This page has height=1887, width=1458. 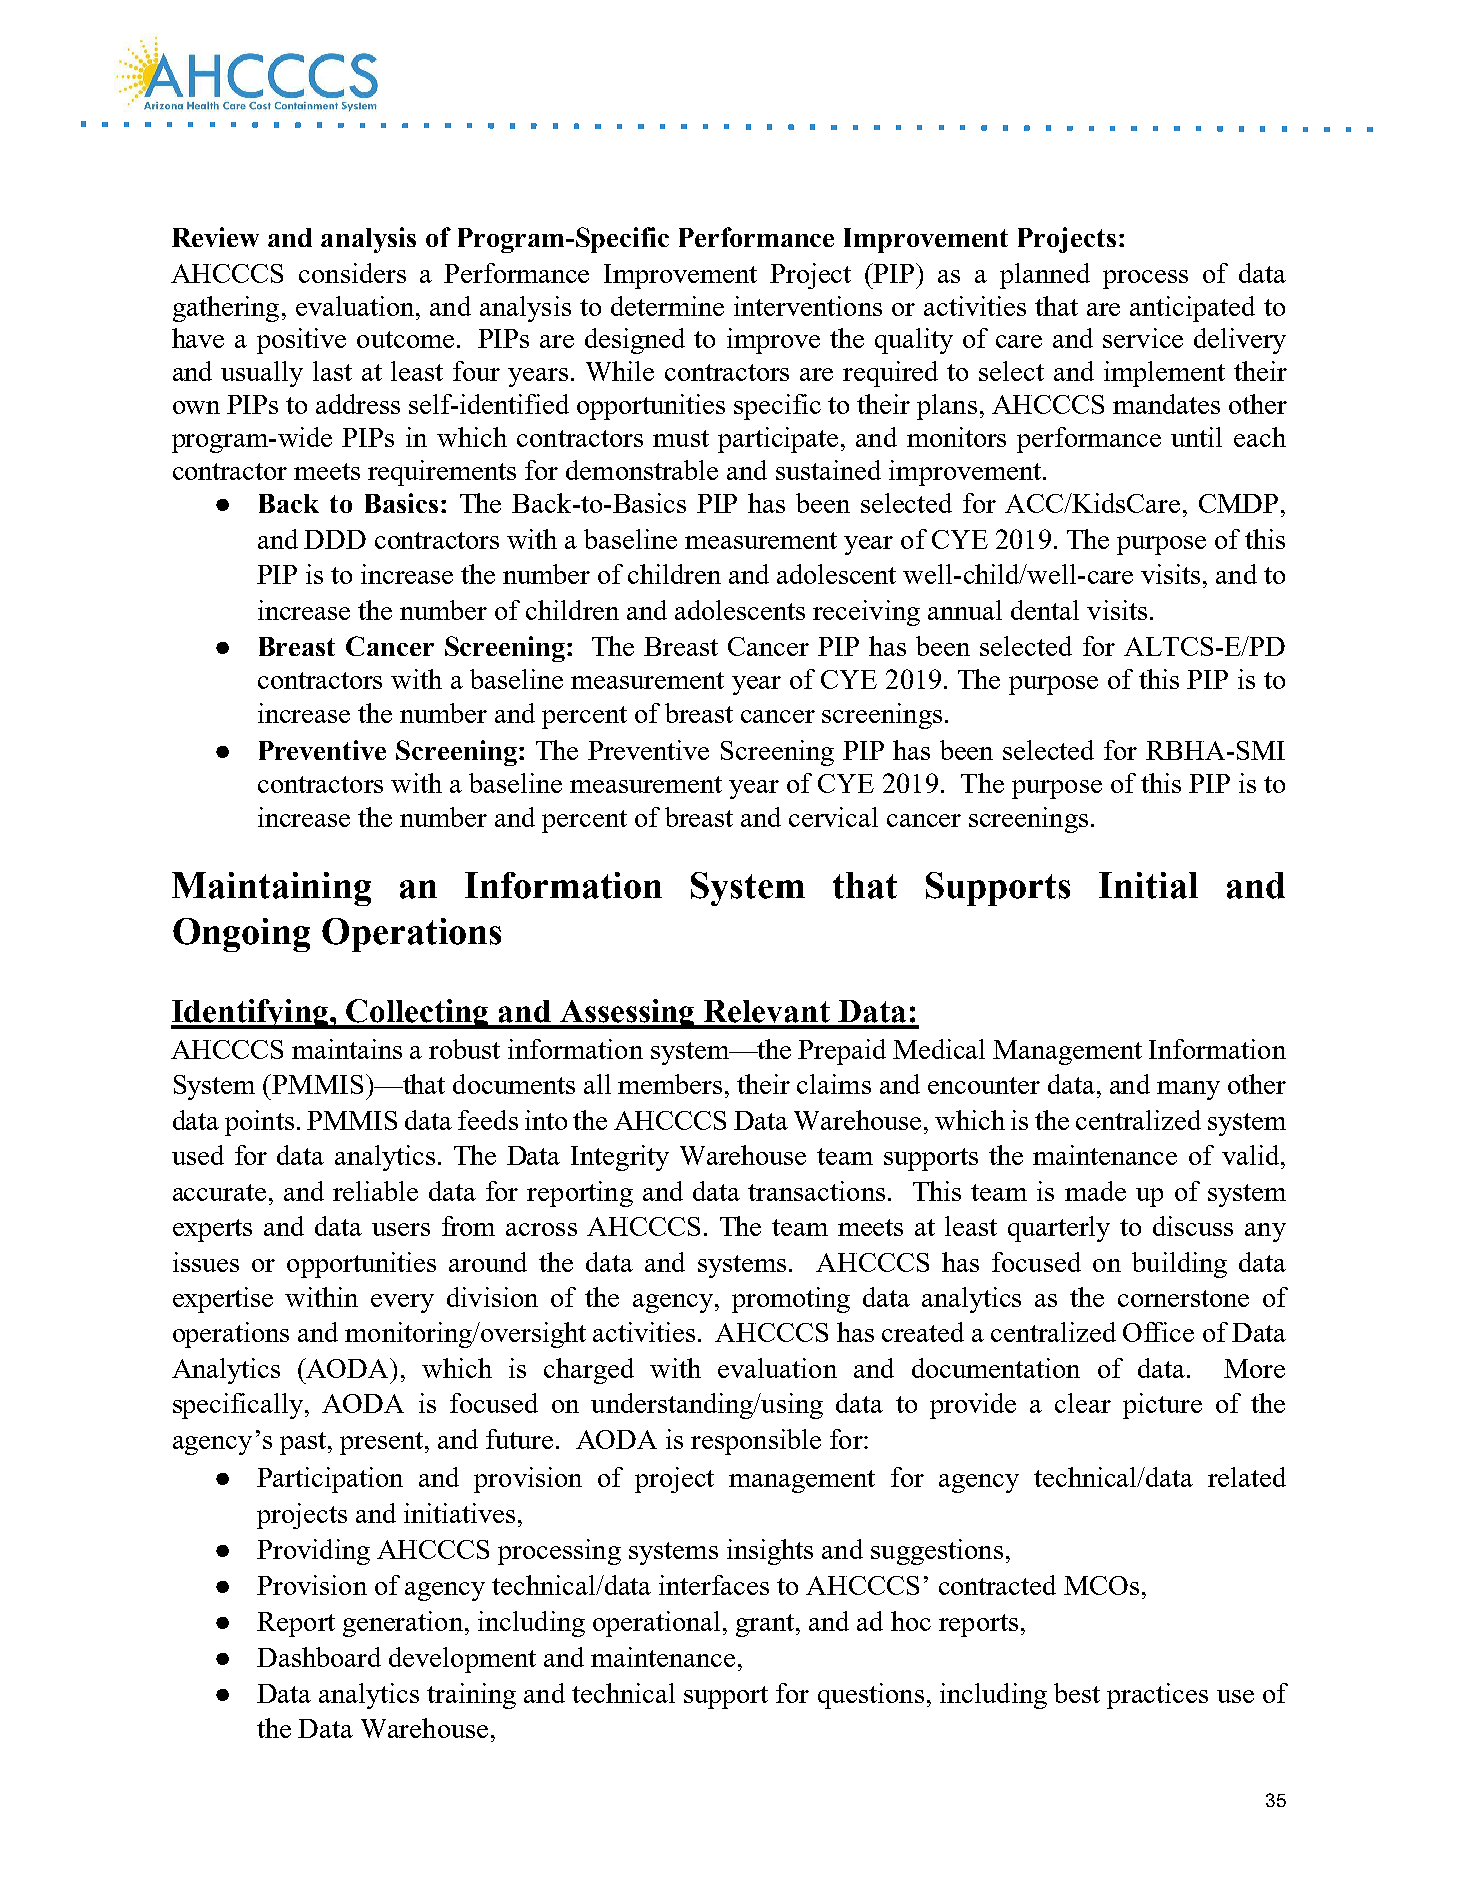 What do you see at coordinates (765, 1625) in the page?
I see `grant` at bounding box center [765, 1625].
